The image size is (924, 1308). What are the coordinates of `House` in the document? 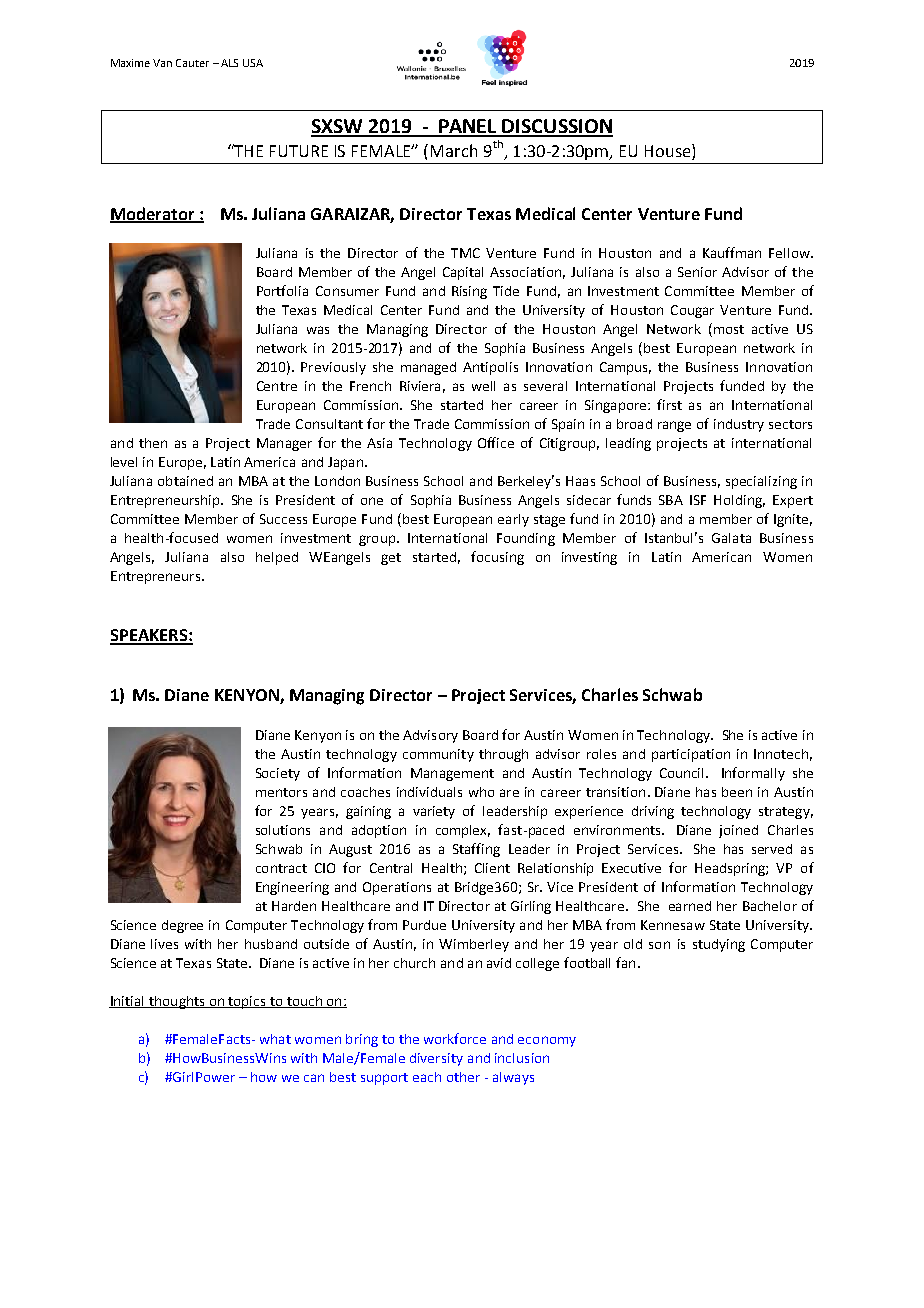 It's located at (669, 150).
